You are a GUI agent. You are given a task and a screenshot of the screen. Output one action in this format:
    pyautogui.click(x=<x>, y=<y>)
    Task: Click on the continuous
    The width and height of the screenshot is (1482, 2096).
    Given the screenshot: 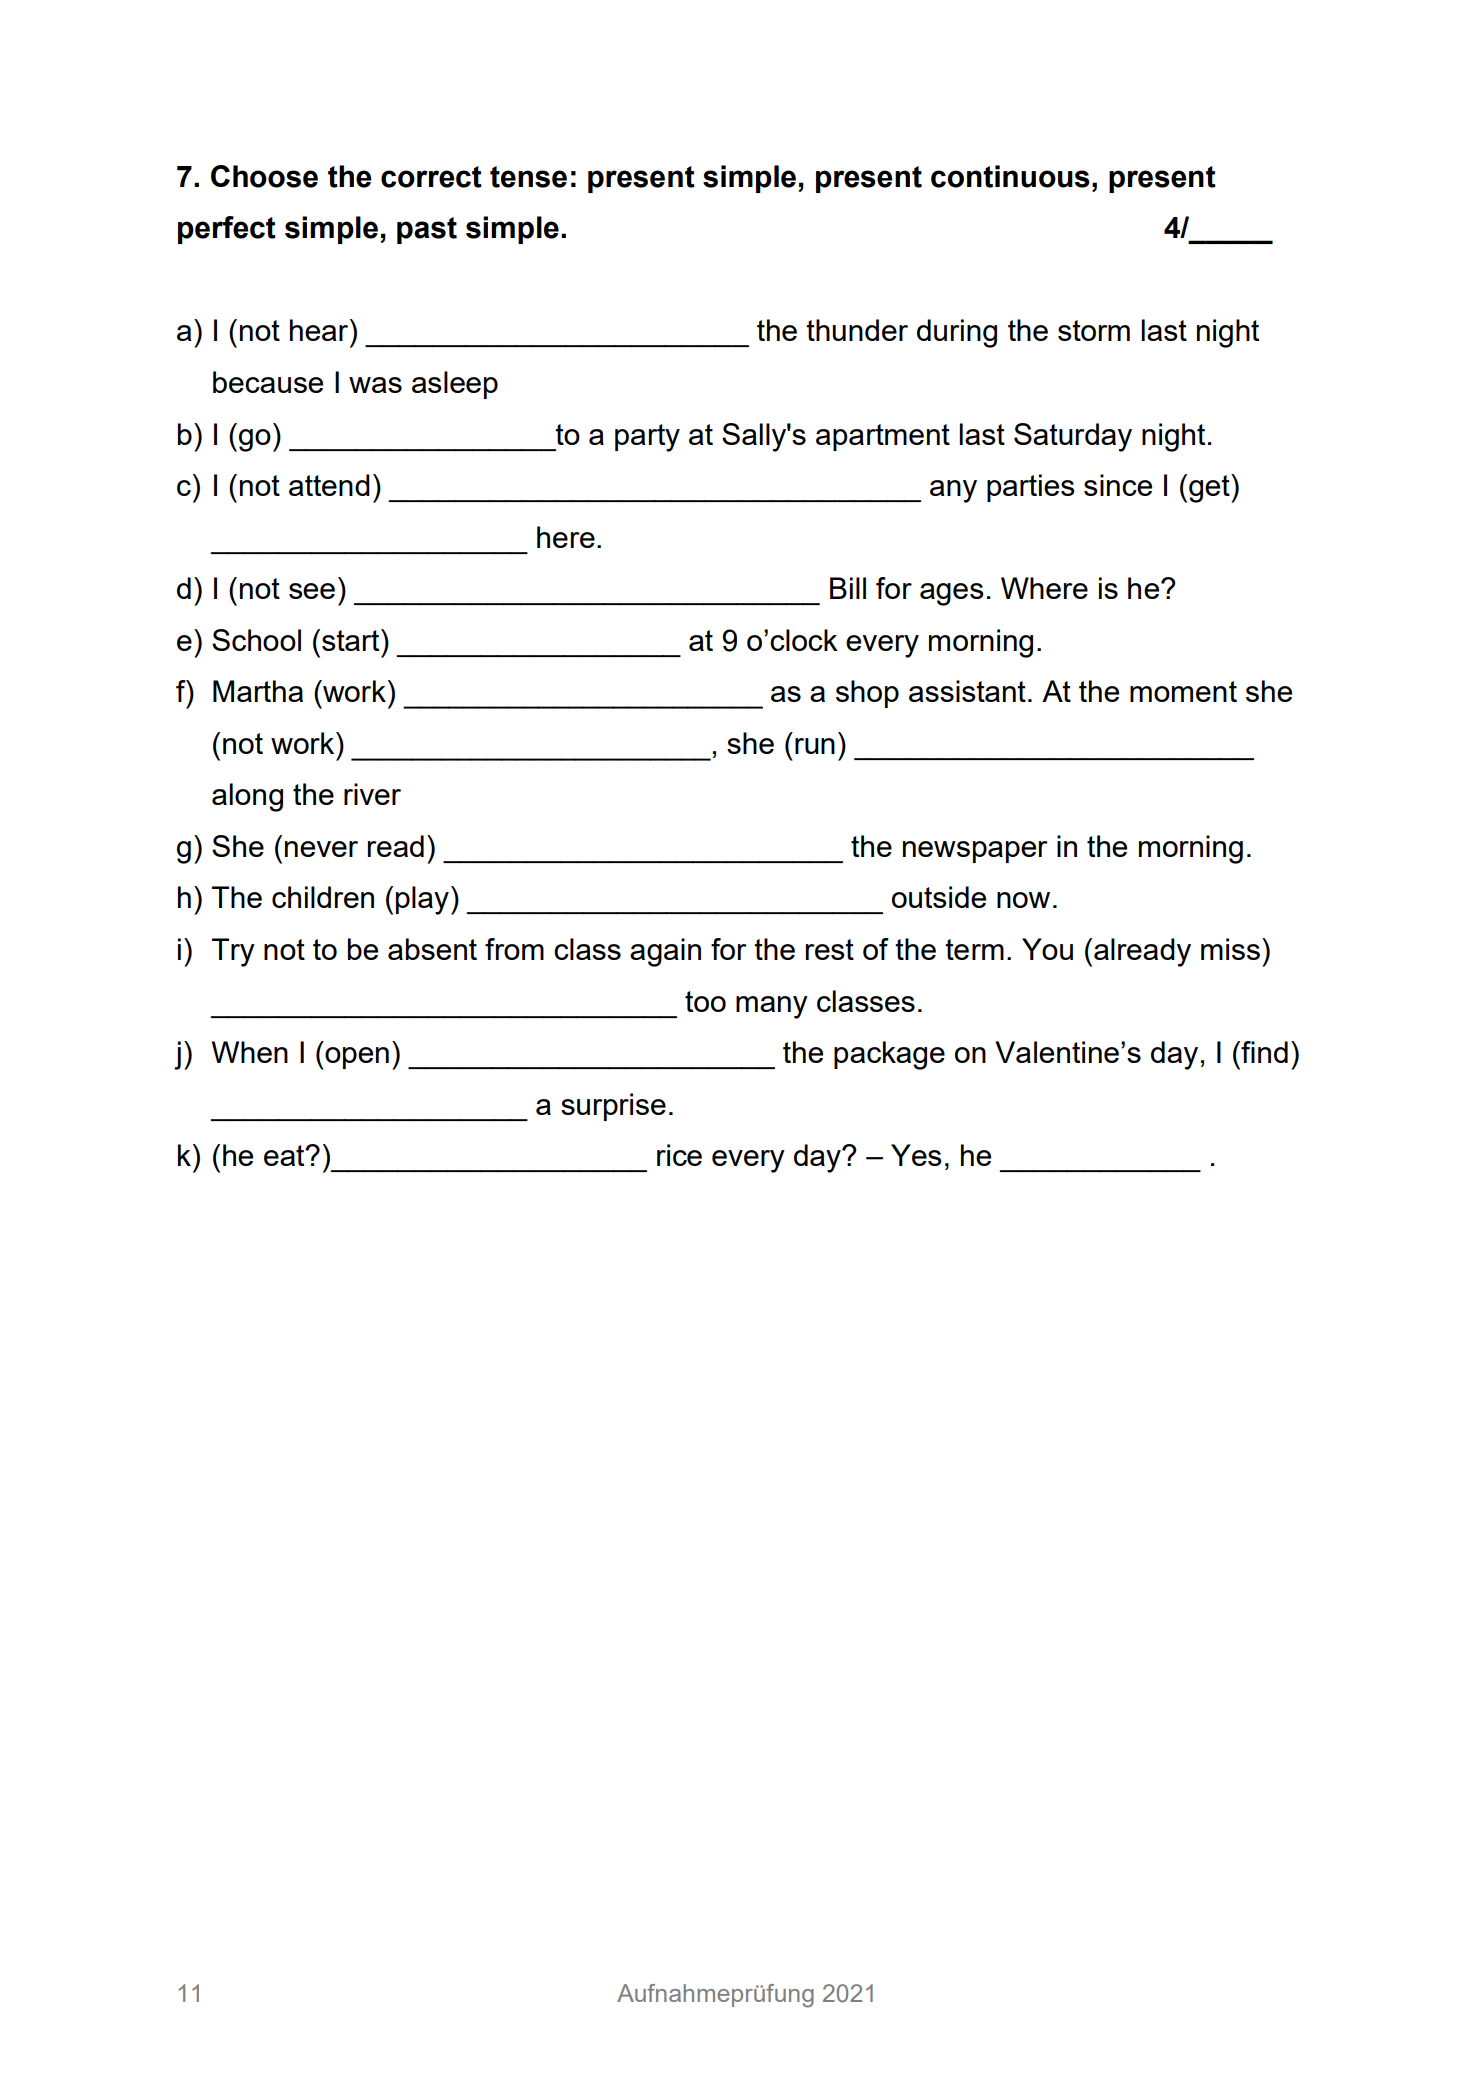 What is the action you would take?
    pyautogui.click(x=1010, y=176)
